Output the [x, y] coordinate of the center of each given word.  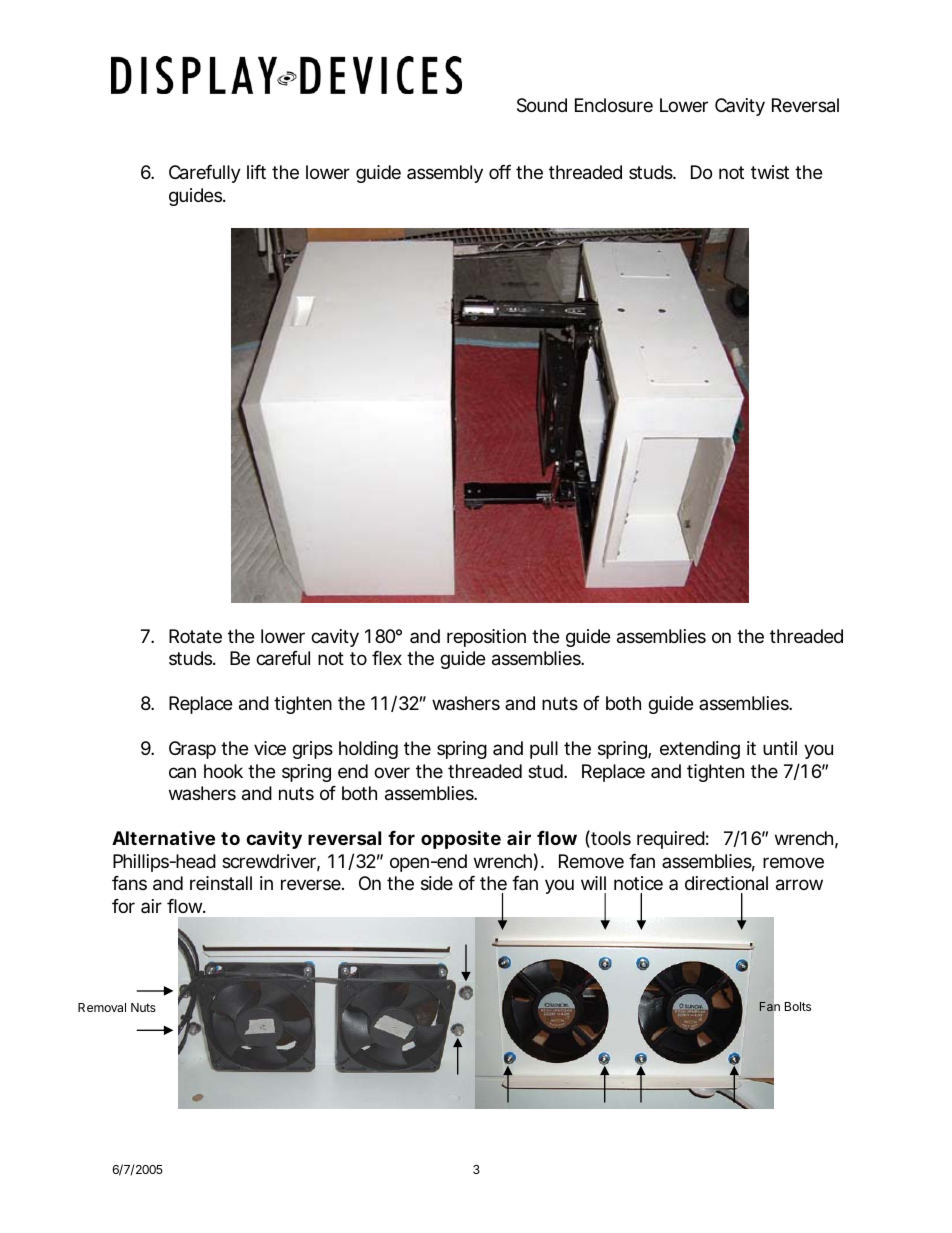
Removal [102, 1007]
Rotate [195, 636]
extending [700, 750]
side [437, 883]
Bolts [798, 1006]
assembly [445, 174]
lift [256, 172]
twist [770, 172]
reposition [486, 638]
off [500, 172]
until [780, 748]
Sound [542, 105]
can [182, 772]
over [392, 772]
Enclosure [614, 105]
